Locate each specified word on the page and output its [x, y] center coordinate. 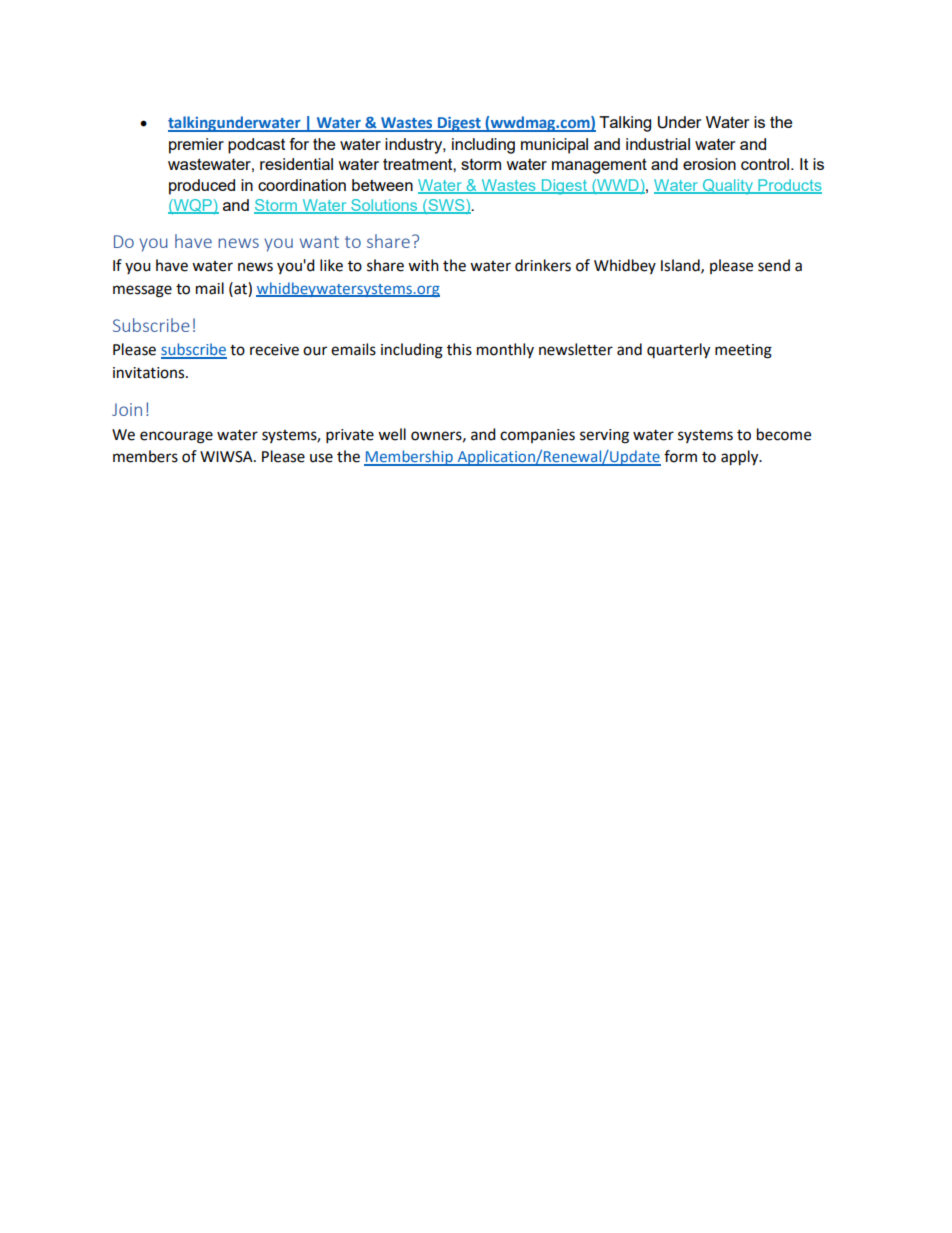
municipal [554, 146]
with [423, 265]
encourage [176, 437]
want [319, 242]
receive [274, 350]
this [459, 349]
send [774, 265]
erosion [709, 164]
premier [196, 146]
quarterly [678, 351]
